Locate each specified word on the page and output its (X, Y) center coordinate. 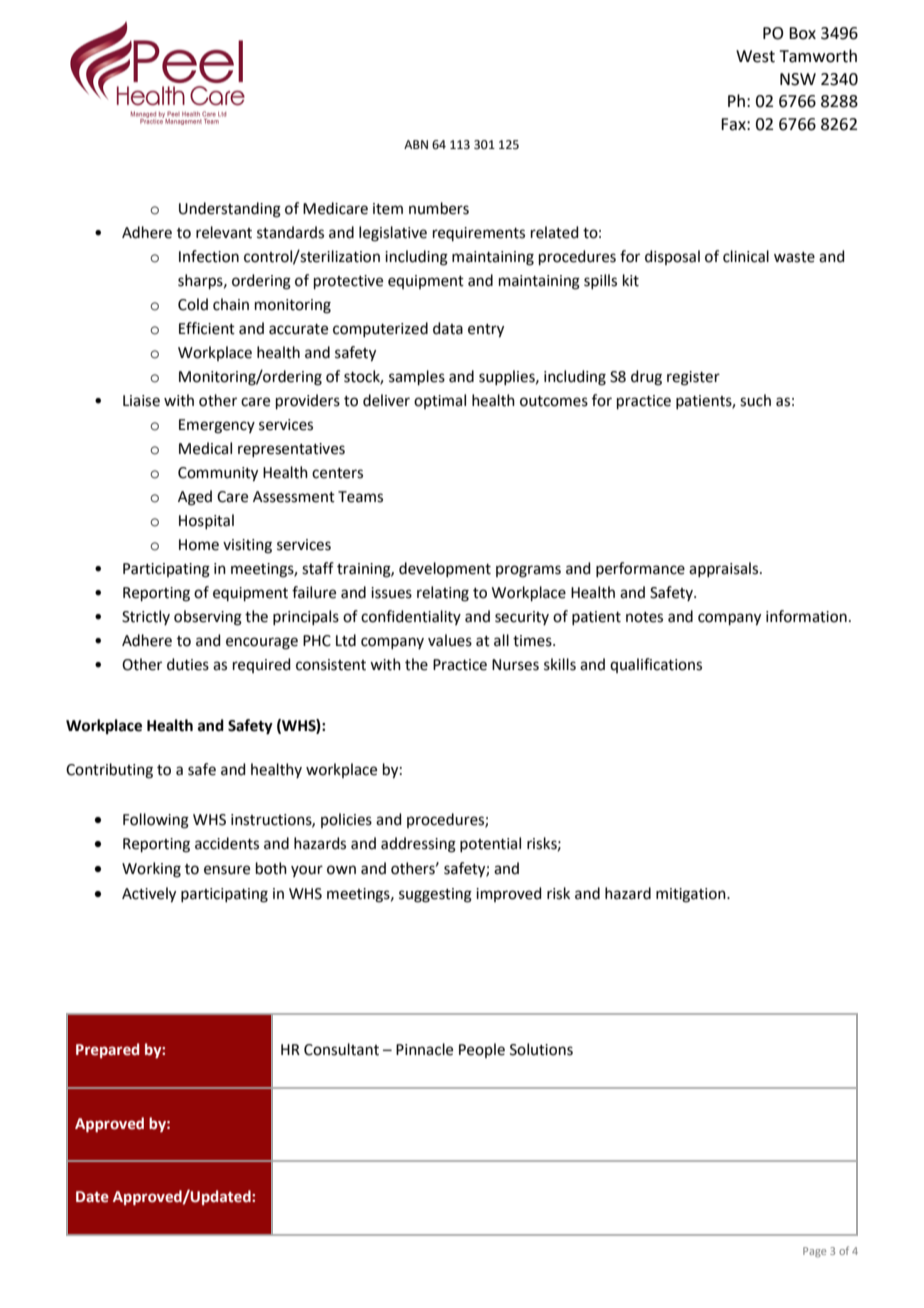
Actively (149, 895)
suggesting (435, 895)
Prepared (107, 1050)
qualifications (656, 665)
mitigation (692, 895)
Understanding (230, 210)
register (693, 378)
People (482, 1050)
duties (188, 664)
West (755, 56)
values (450, 640)
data (448, 328)
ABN (416, 144)
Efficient (207, 328)
